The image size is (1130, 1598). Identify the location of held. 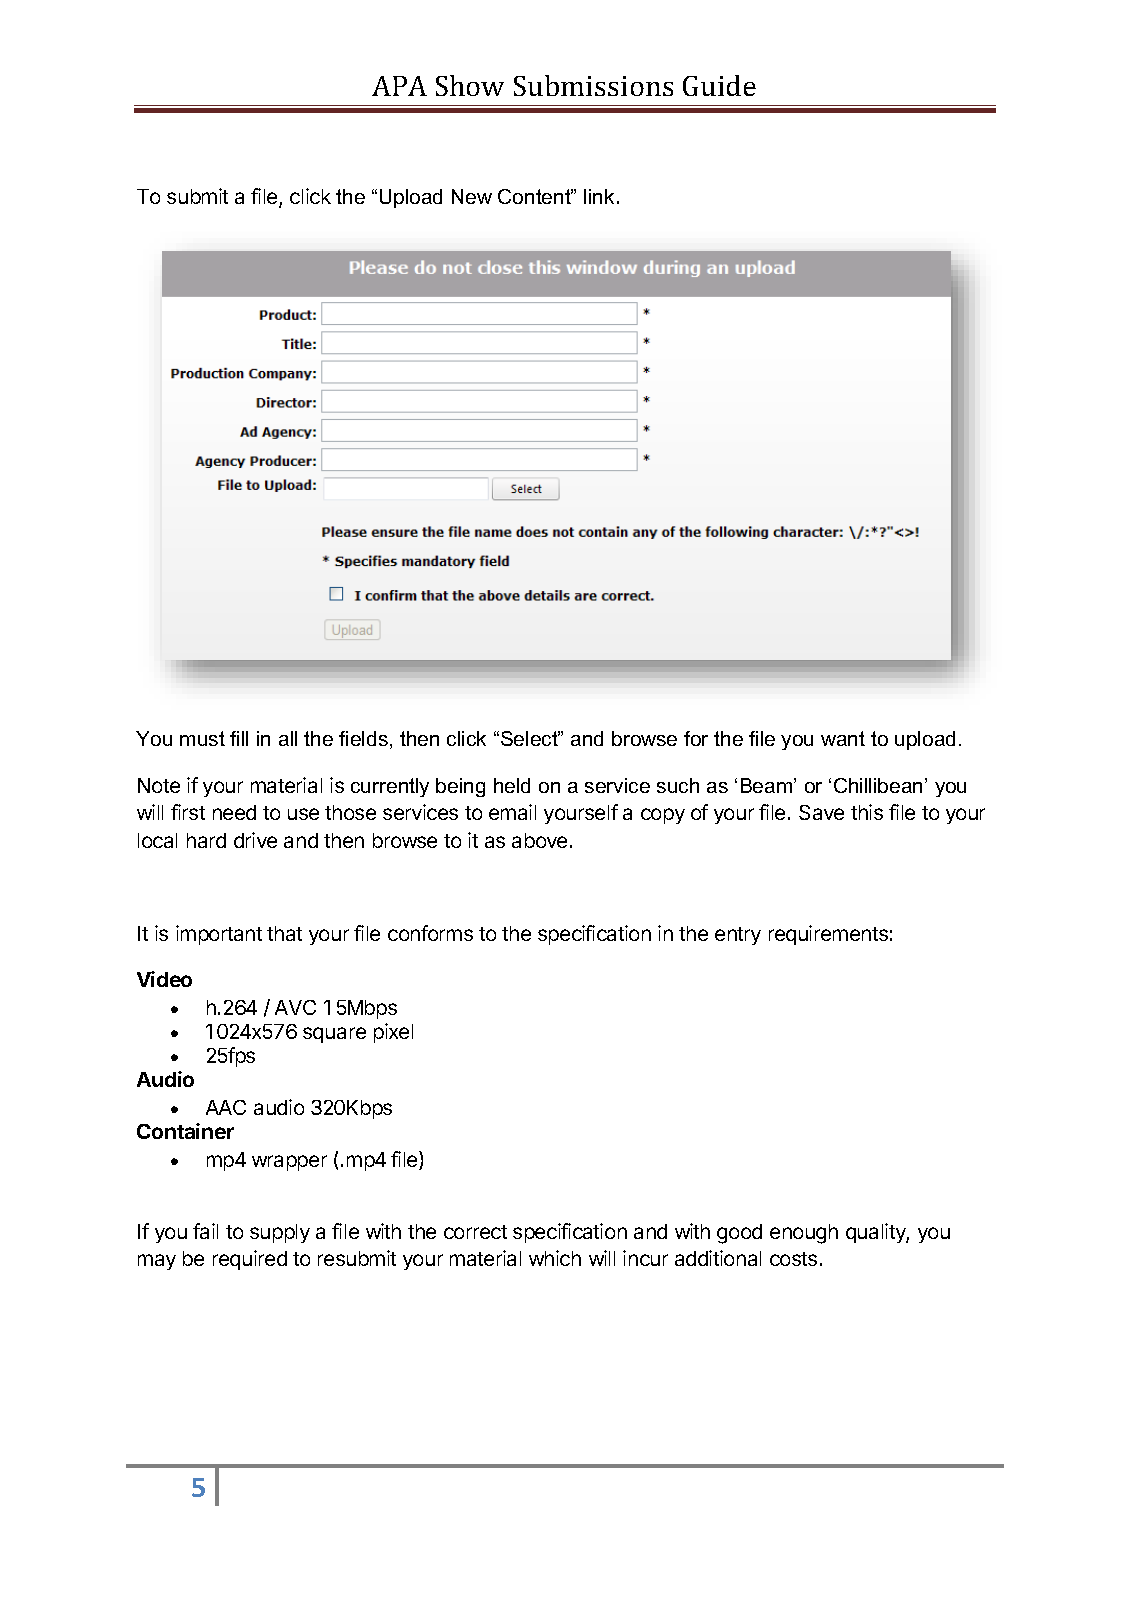
(512, 785).
